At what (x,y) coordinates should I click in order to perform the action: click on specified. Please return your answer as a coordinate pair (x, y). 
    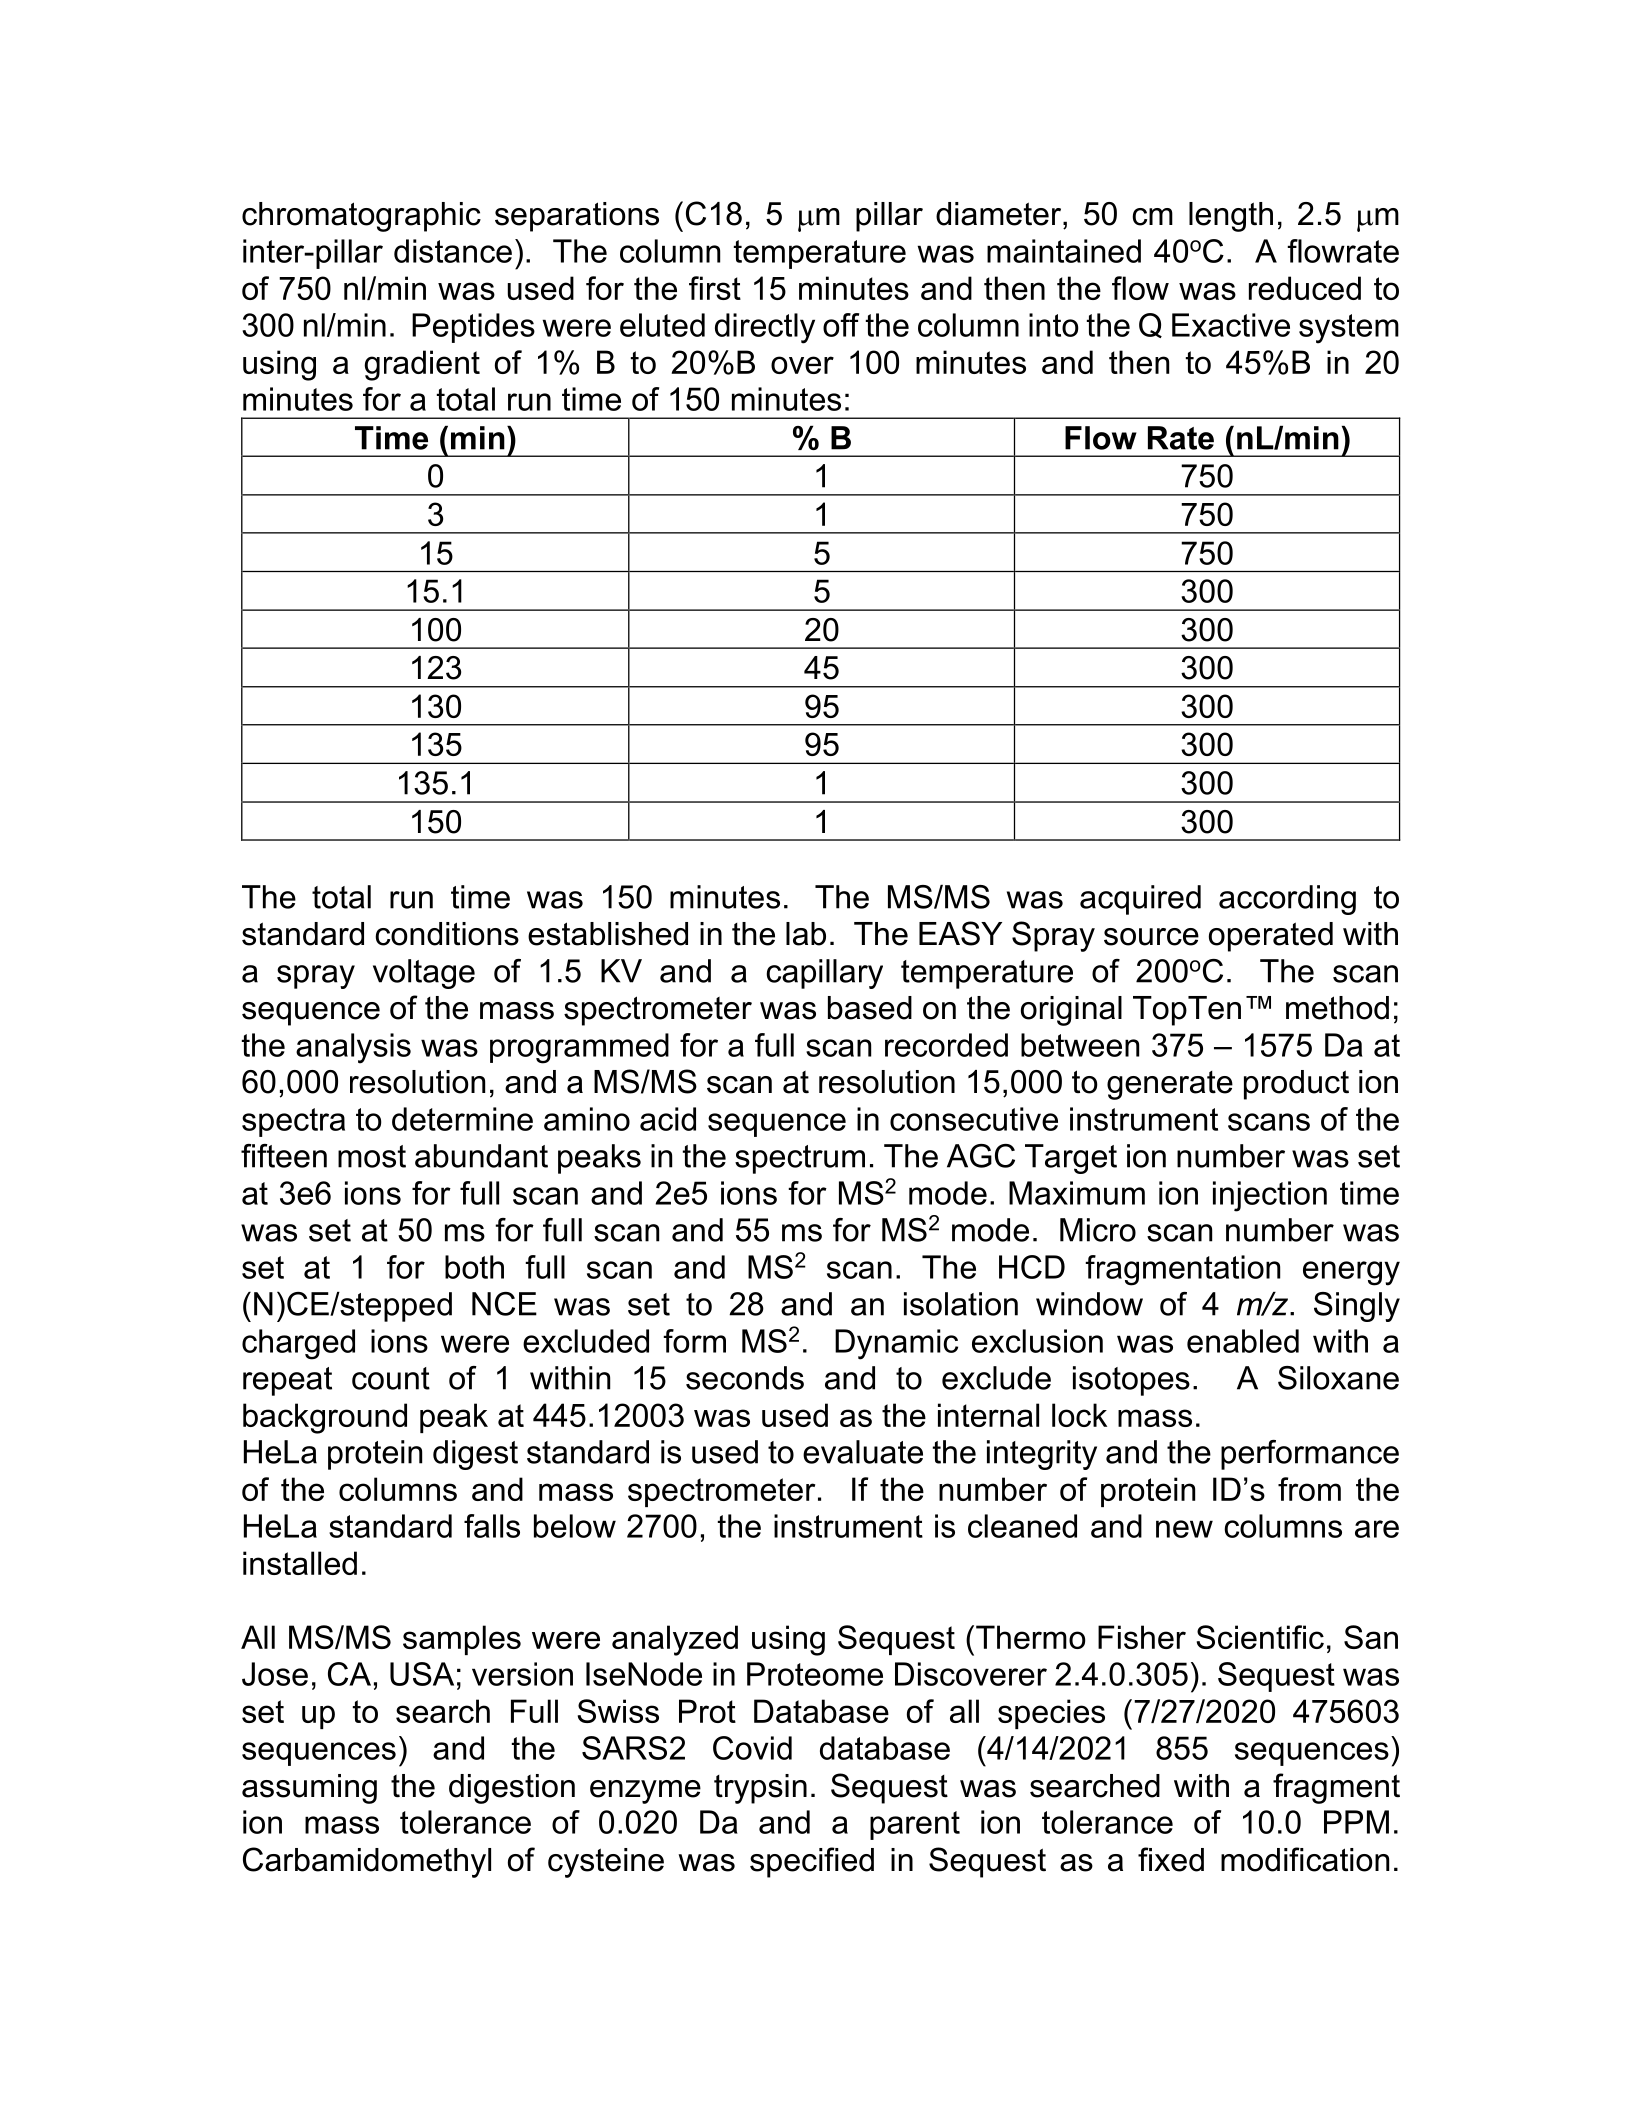
    Looking at the image, I should click on (812, 1862).
